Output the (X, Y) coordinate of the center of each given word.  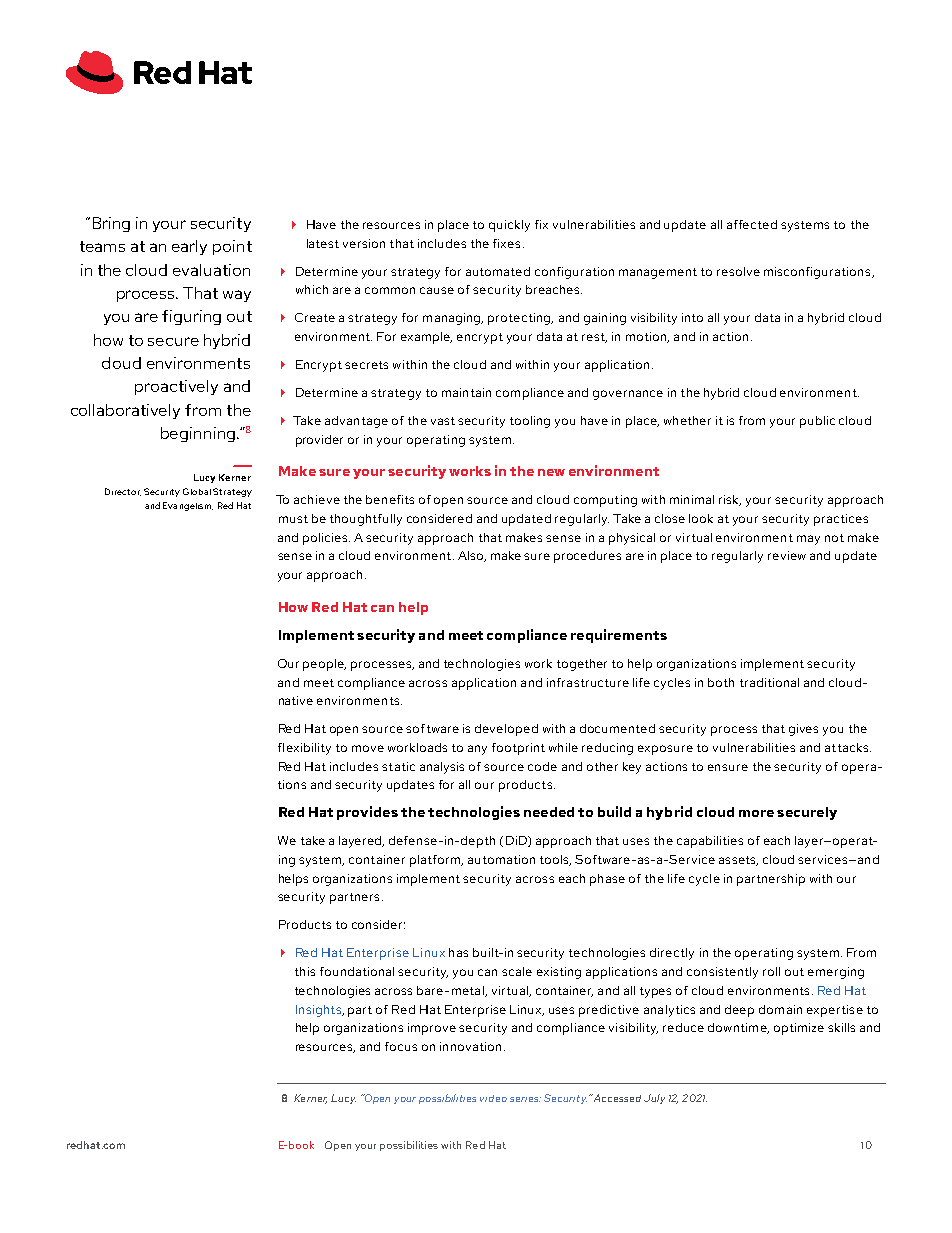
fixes (506, 243)
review (787, 555)
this (305, 971)
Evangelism (188, 506)
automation (501, 859)
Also (472, 556)
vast (443, 421)
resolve (738, 271)
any (477, 750)
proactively (176, 387)
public (817, 422)
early (189, 247)
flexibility (304, 749)
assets (738, 861)
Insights (320, 1011)
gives (803, 730)
